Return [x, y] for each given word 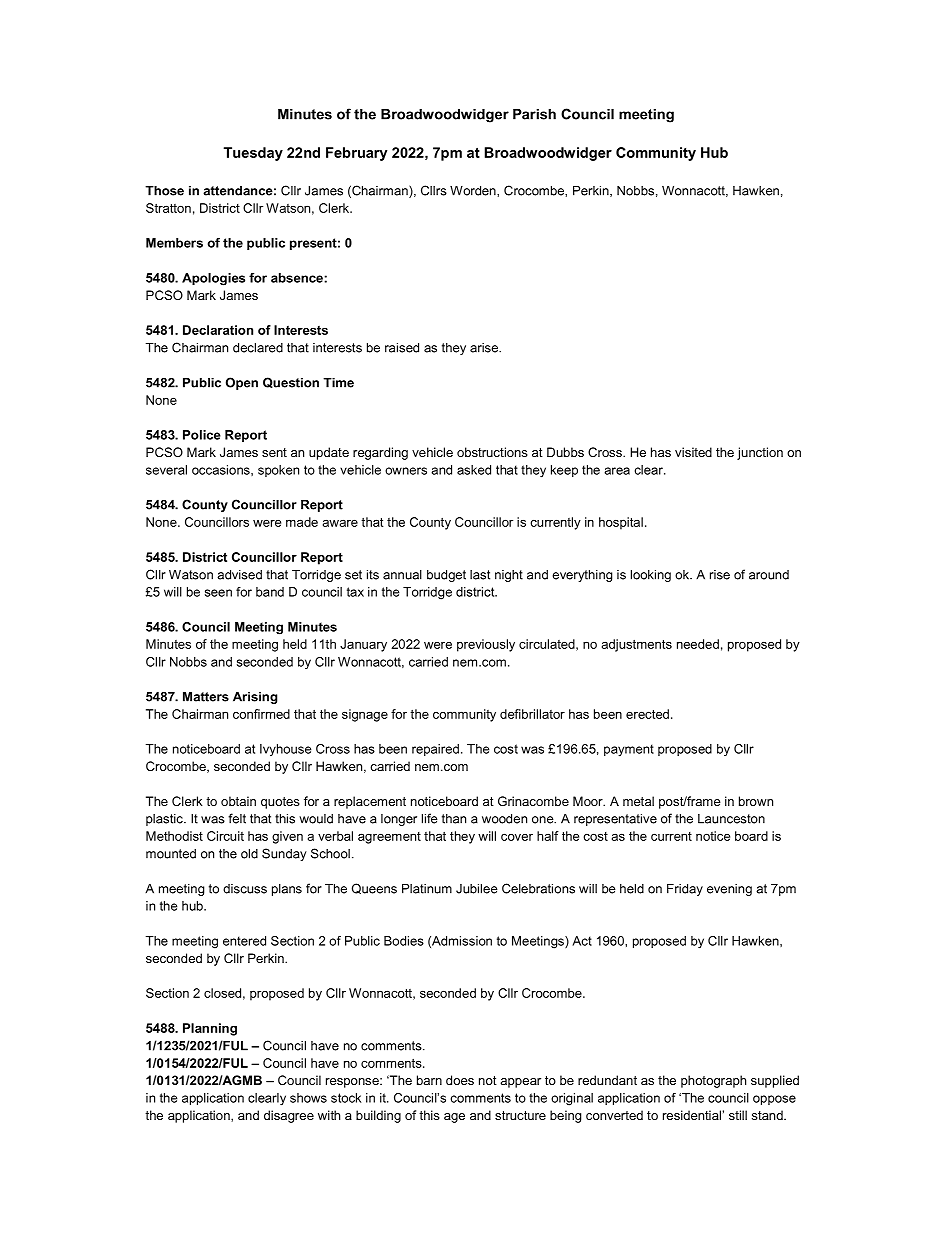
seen [218, 593]
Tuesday [253, 154]
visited [693, 452]
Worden [474, 191]
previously [486, 645]
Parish [534, 114]
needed [698, 644]
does [460, 1080]
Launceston [731, 819]
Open [242, 383]
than [454, 819]
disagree [289, 1116]
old [249, 854]
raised [402, 348]
